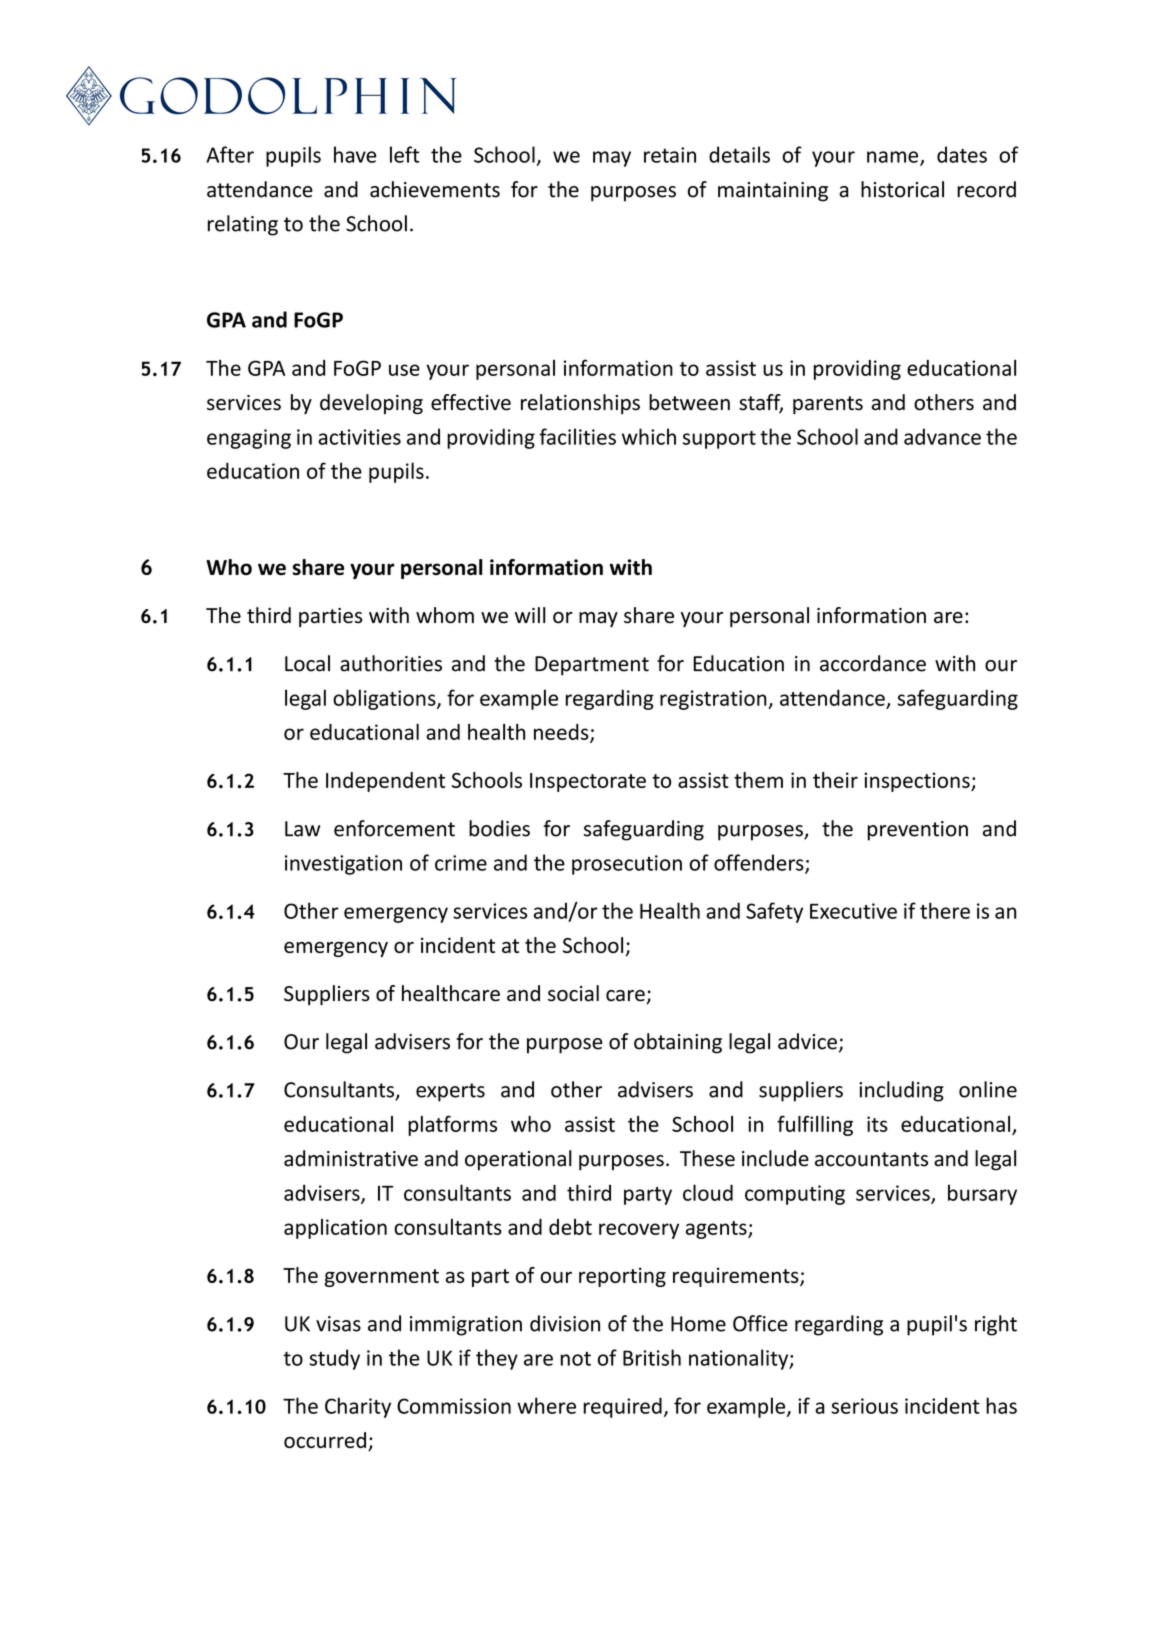 Image resolution: width=1158 pixels, height=1638 pixels. I want to click on administrative, so click(351, 1158).
